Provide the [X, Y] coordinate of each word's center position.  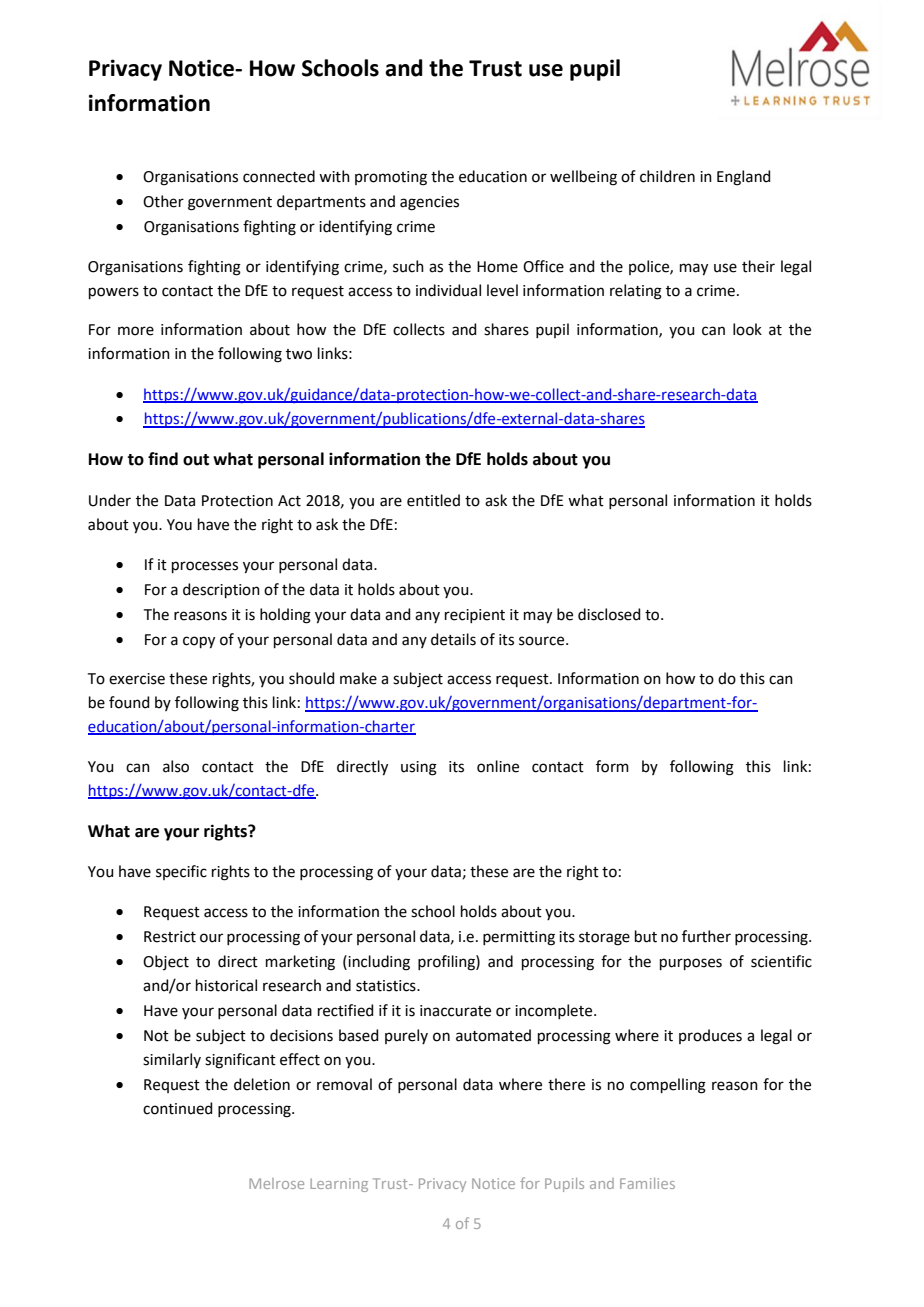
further [706, 936]
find [163, 459]
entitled [433, 500]
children [667, 176]
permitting [519, 938]
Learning [339, 1185]
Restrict [170, 937]
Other [163, 201]
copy [199, 642]
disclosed [609, 614]
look [747, 329]
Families [647, 1183]
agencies [429, 203]
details [453, 639]
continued [178, 1108]
